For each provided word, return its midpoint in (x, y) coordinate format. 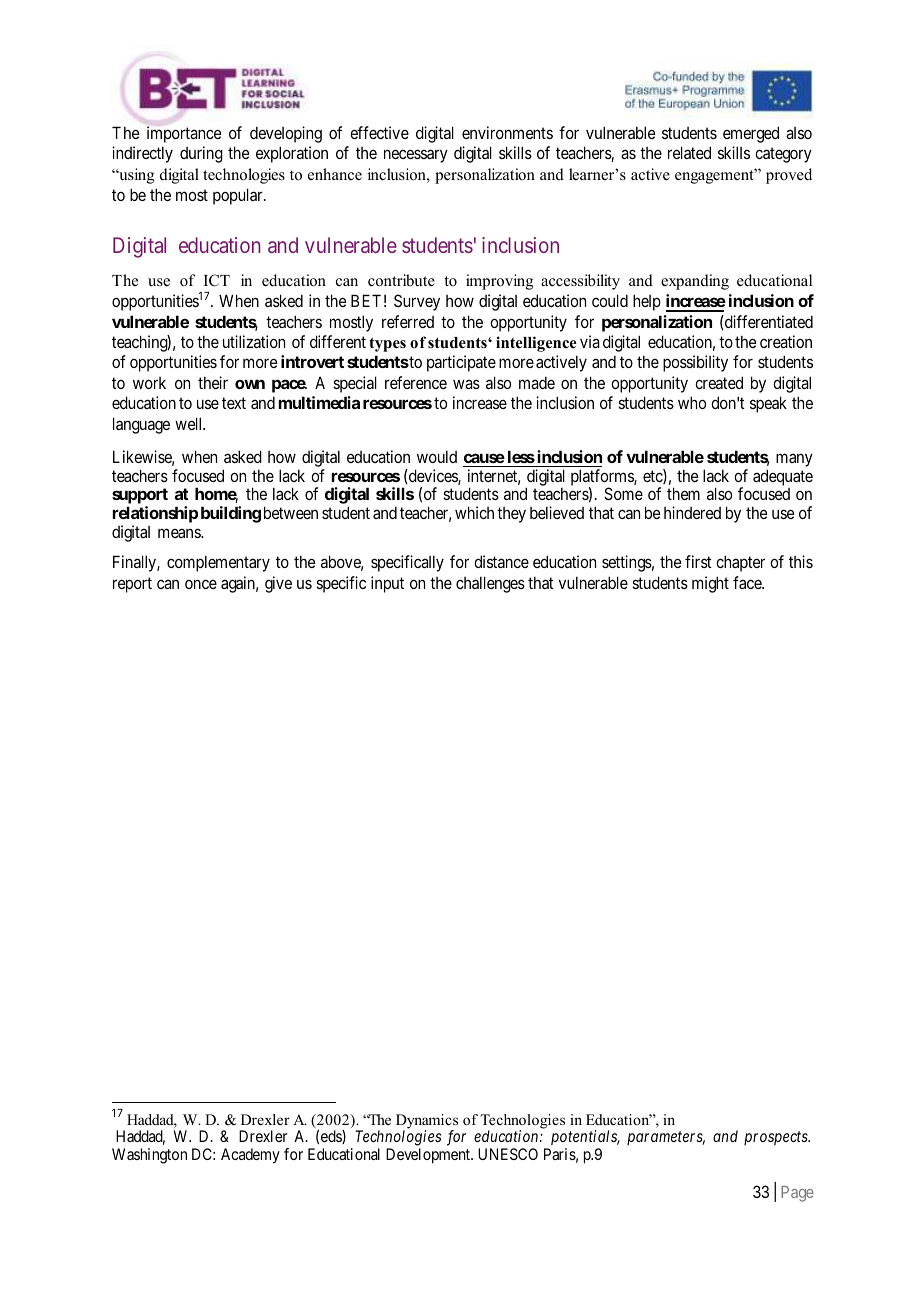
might (710, 584)
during (201, 154)
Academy (250, 1156)
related (689, 152)
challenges (490, 584)
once (201, 584)
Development (429, 1156)
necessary (416, 156)
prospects (777, 1138)
